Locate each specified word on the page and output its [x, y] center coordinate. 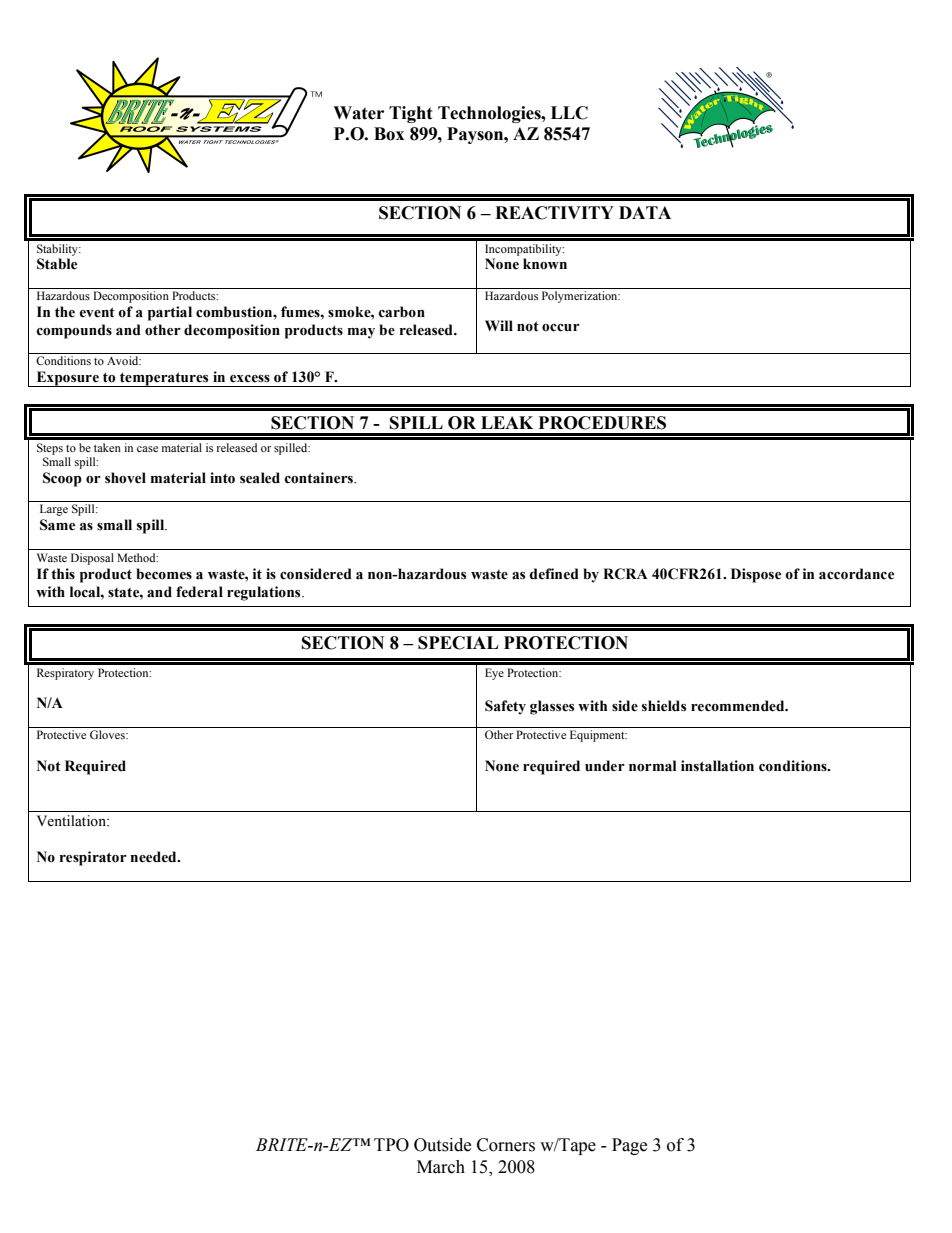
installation [717, 766]
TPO [391, 1145]
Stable [57, 264]
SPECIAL [458, 643]
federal [199, 592]
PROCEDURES [602, 423]
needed [154, 857]
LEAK [507, 422]
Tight [411, 114]
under [605, 766]
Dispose [756, 575]
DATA [645, 212]
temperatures [164, 379]
